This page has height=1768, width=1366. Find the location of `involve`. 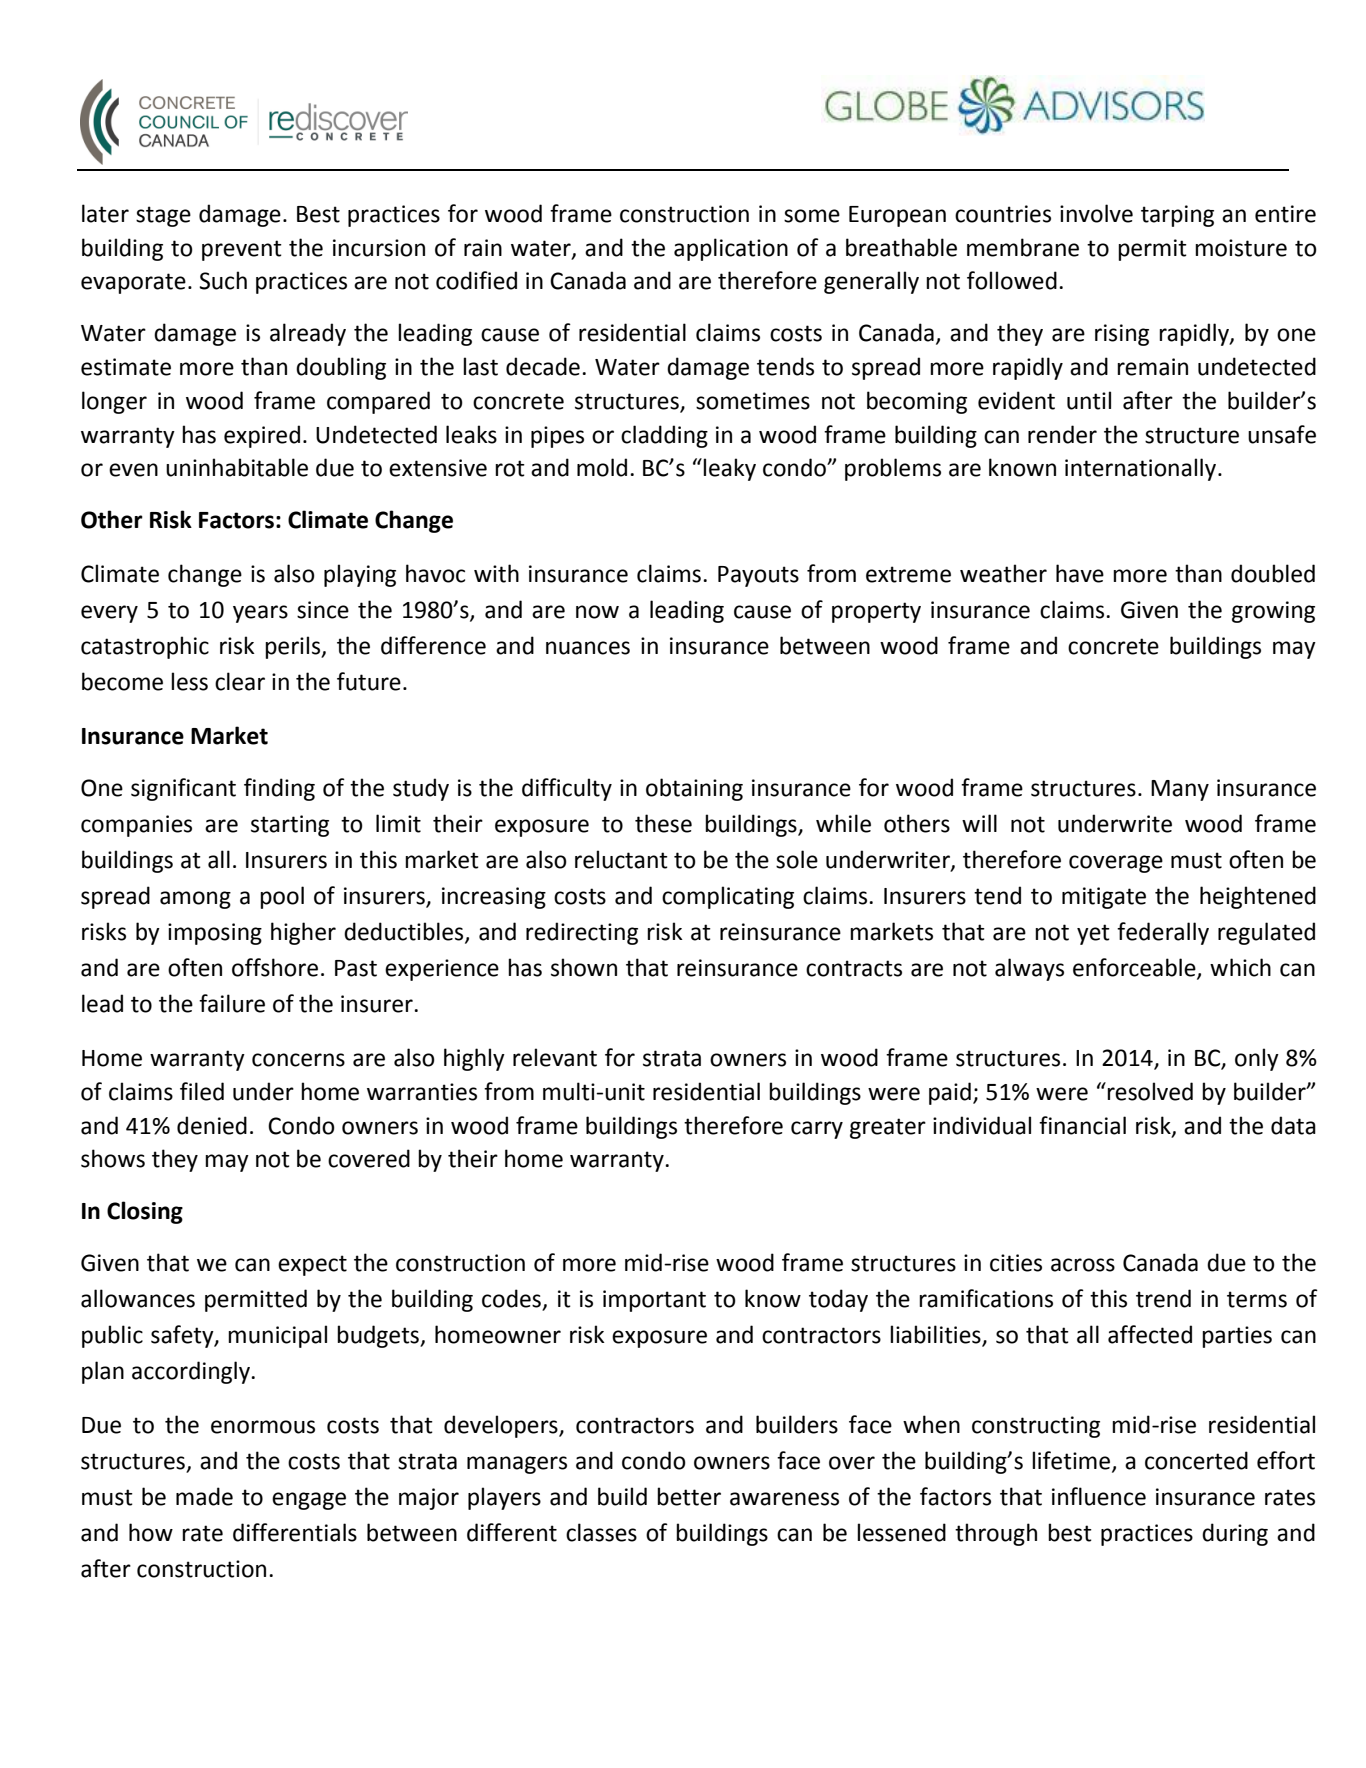

involve is located at coordinates (1096, 213).
